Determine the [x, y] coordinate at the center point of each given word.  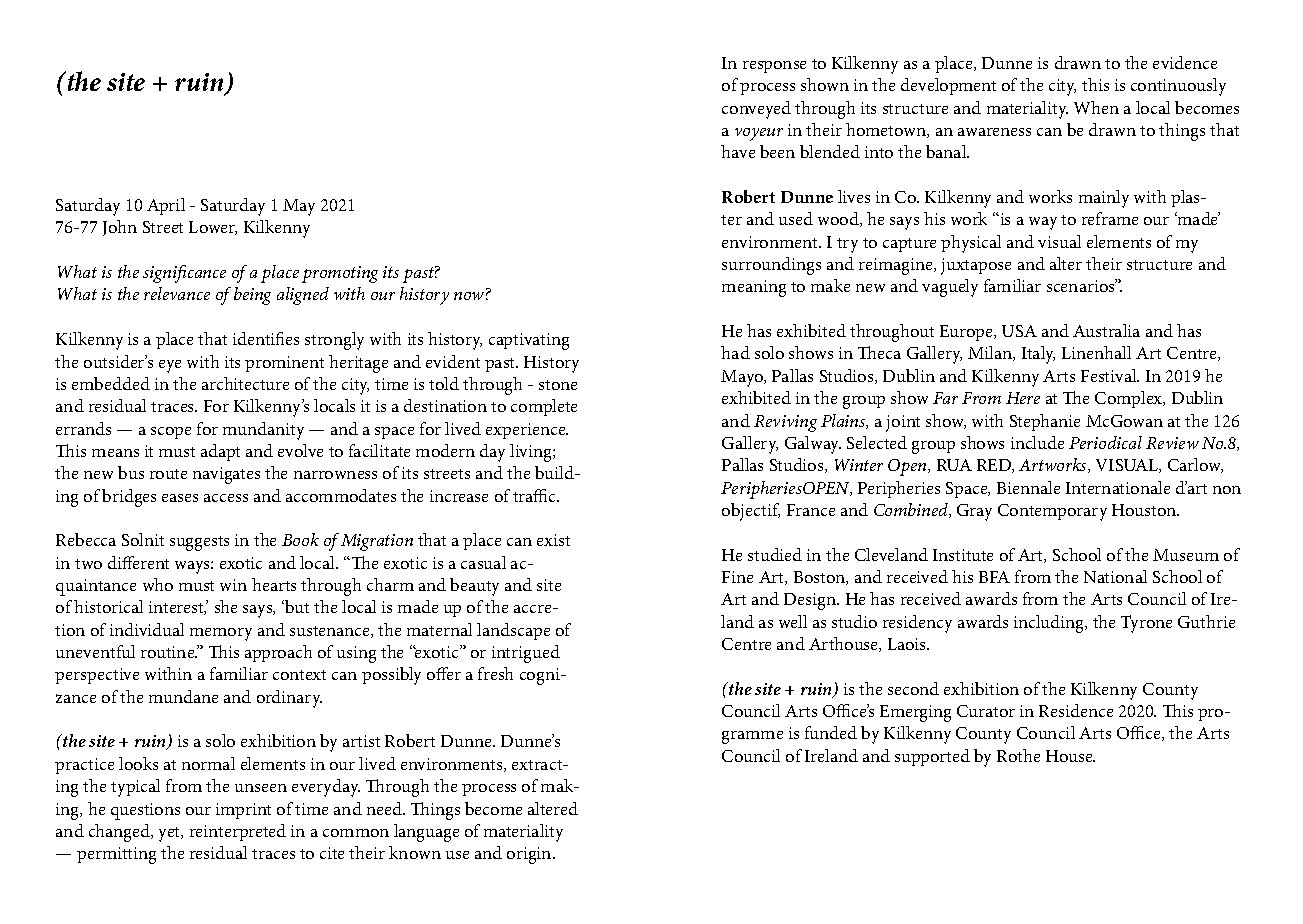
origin [530, 855]
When [1096, 107]
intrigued [526, 654]
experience [527, 431]
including [1050, 624]
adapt [220, 452]
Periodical [1105, 442]
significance [184, 274]
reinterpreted [238, 832]
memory [221, 634]
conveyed [756, 110]
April [166, 206]
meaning [754, 288]
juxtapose [976, 266]
